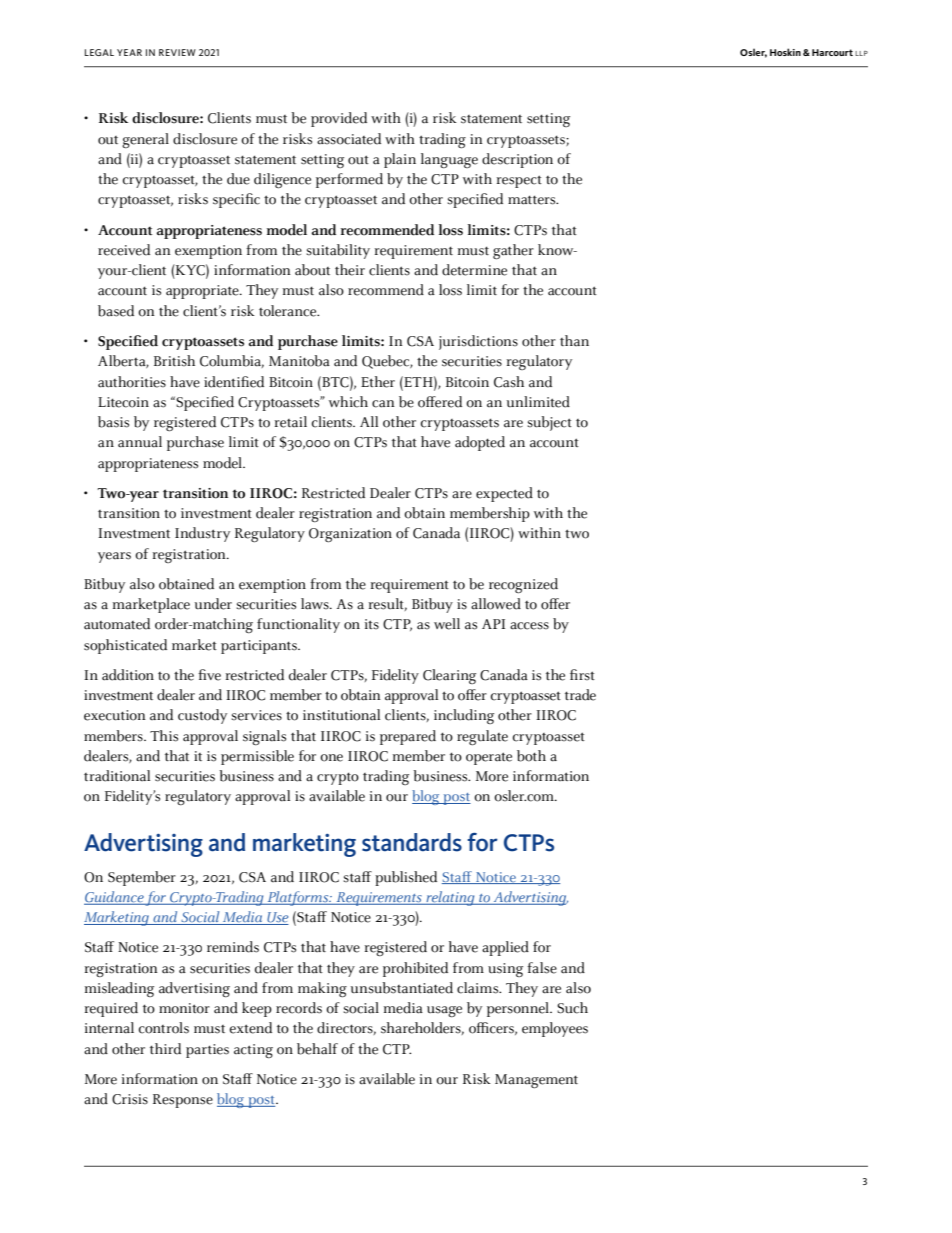 The image size is (952, 1233). Describe the element at coordinates (832, 52) in the image. I see `Harcourt` at that location.
